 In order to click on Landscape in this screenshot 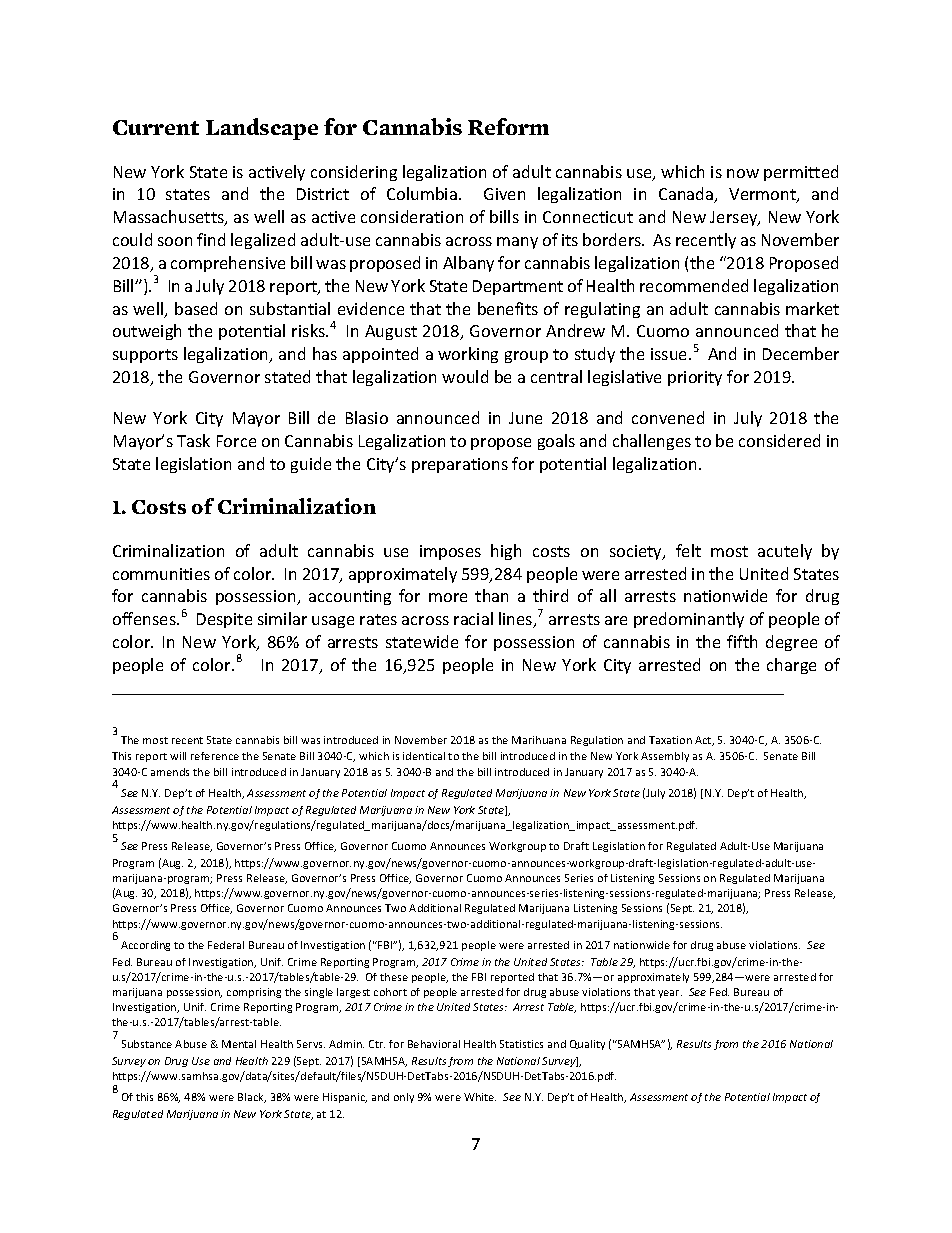, I will do `click(262, 129)`.
